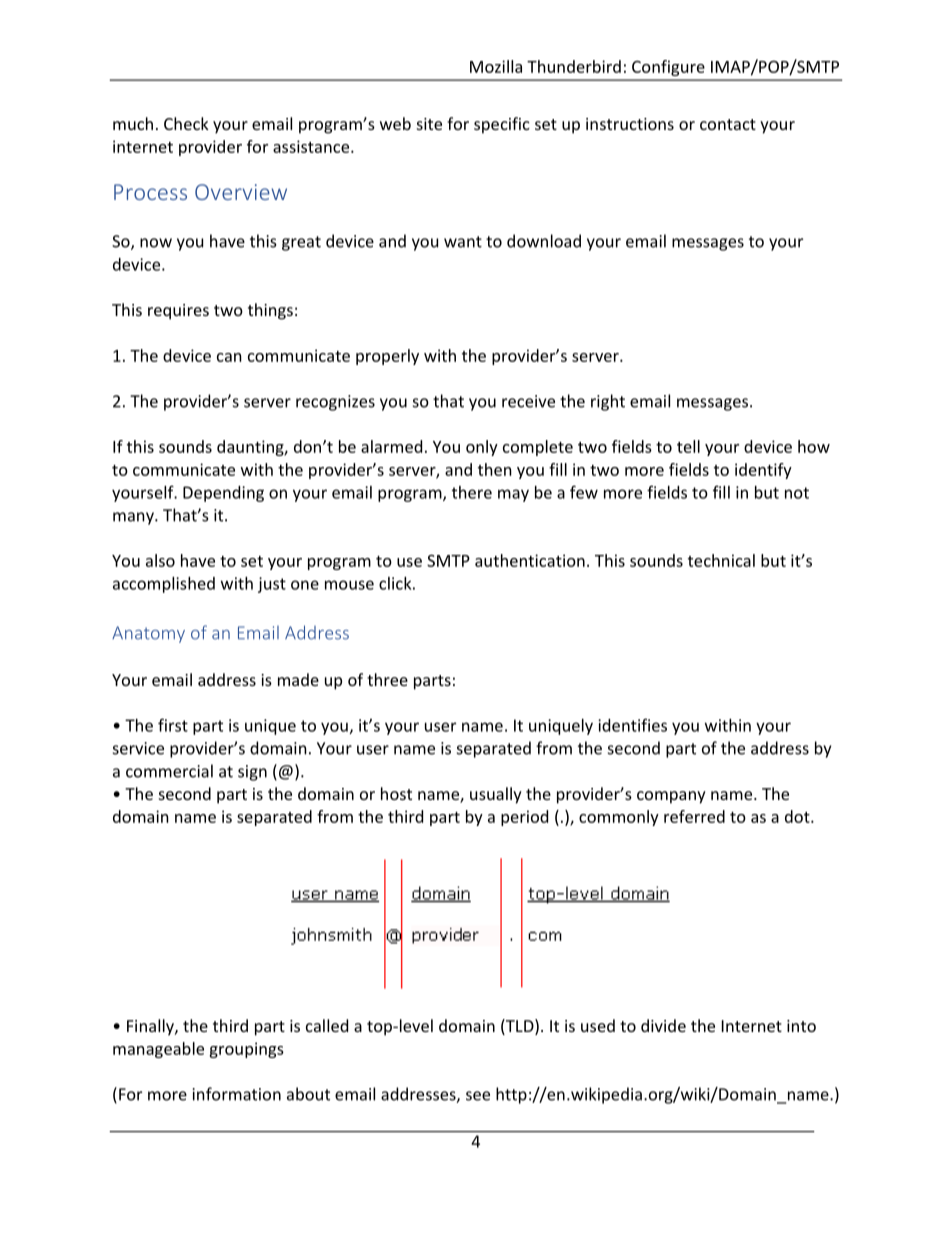 The width and height of the screenshot is (952, 1233). What do you see at coordinates (688, 446) in the screenshot?
I see `tell` at bounding box center [688, 446].
